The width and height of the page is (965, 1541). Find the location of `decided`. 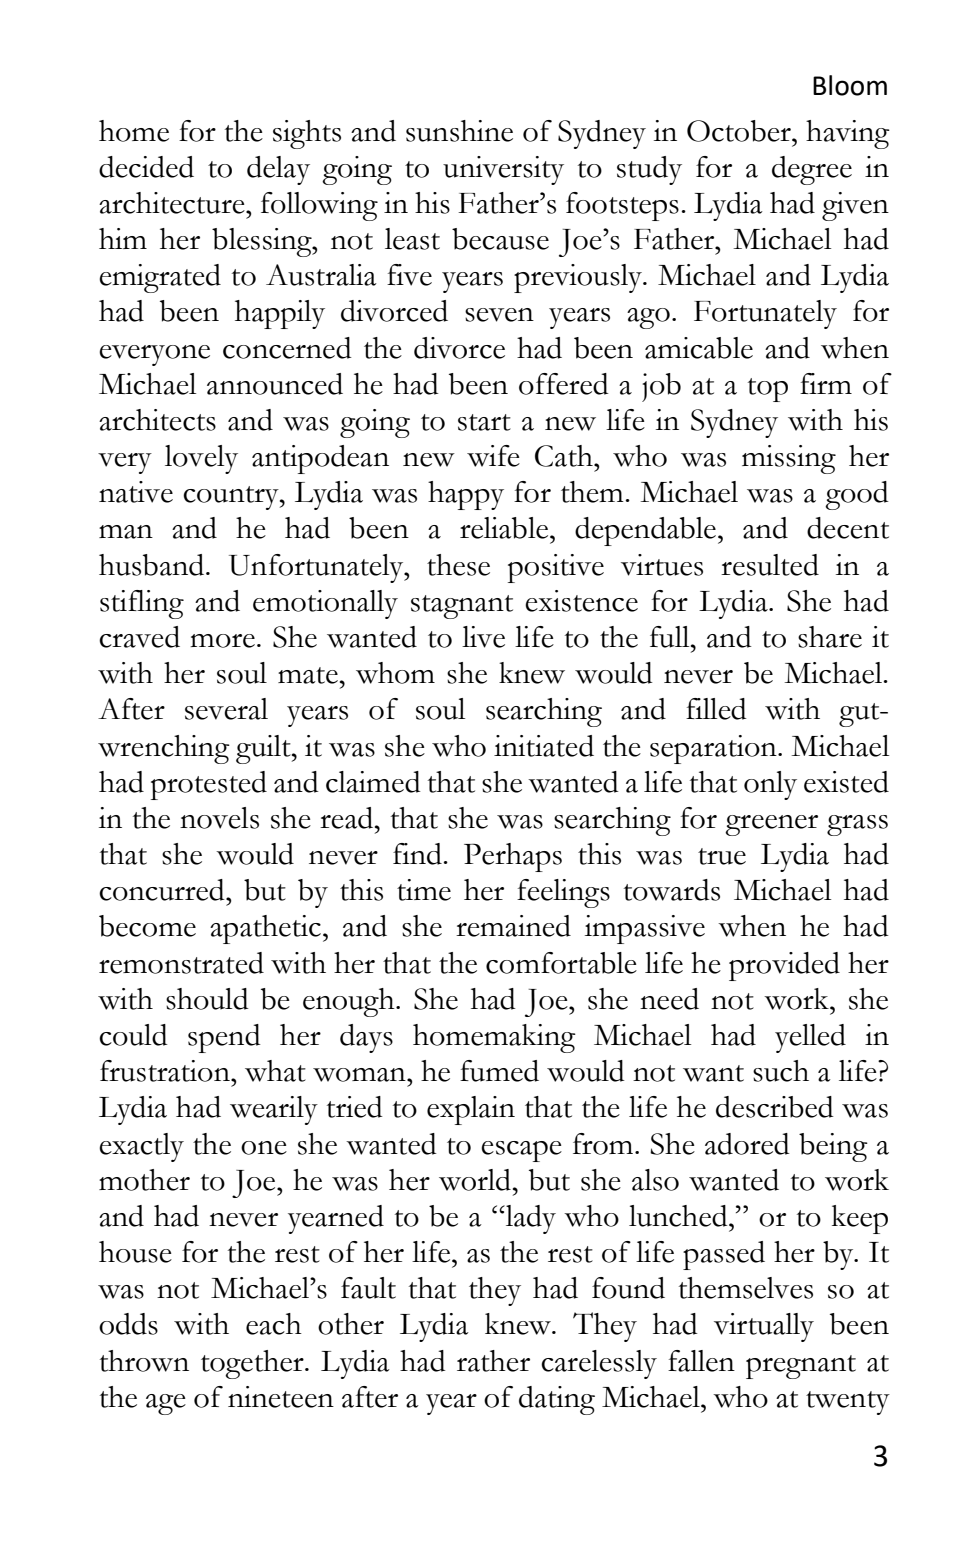

decided is located at coordinates (146, 167).
